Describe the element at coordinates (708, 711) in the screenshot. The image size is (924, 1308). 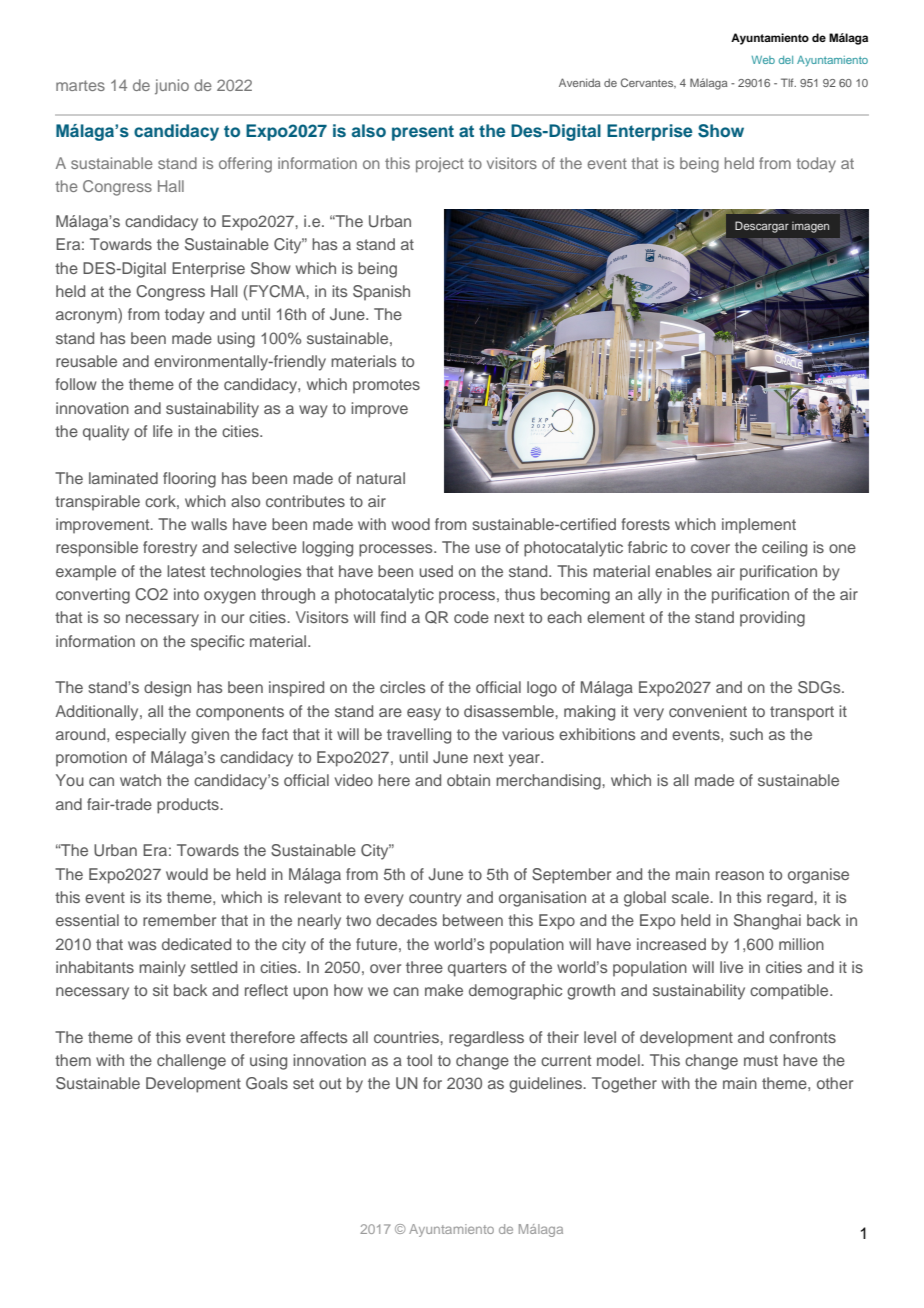
I see `convenient` at that location.
